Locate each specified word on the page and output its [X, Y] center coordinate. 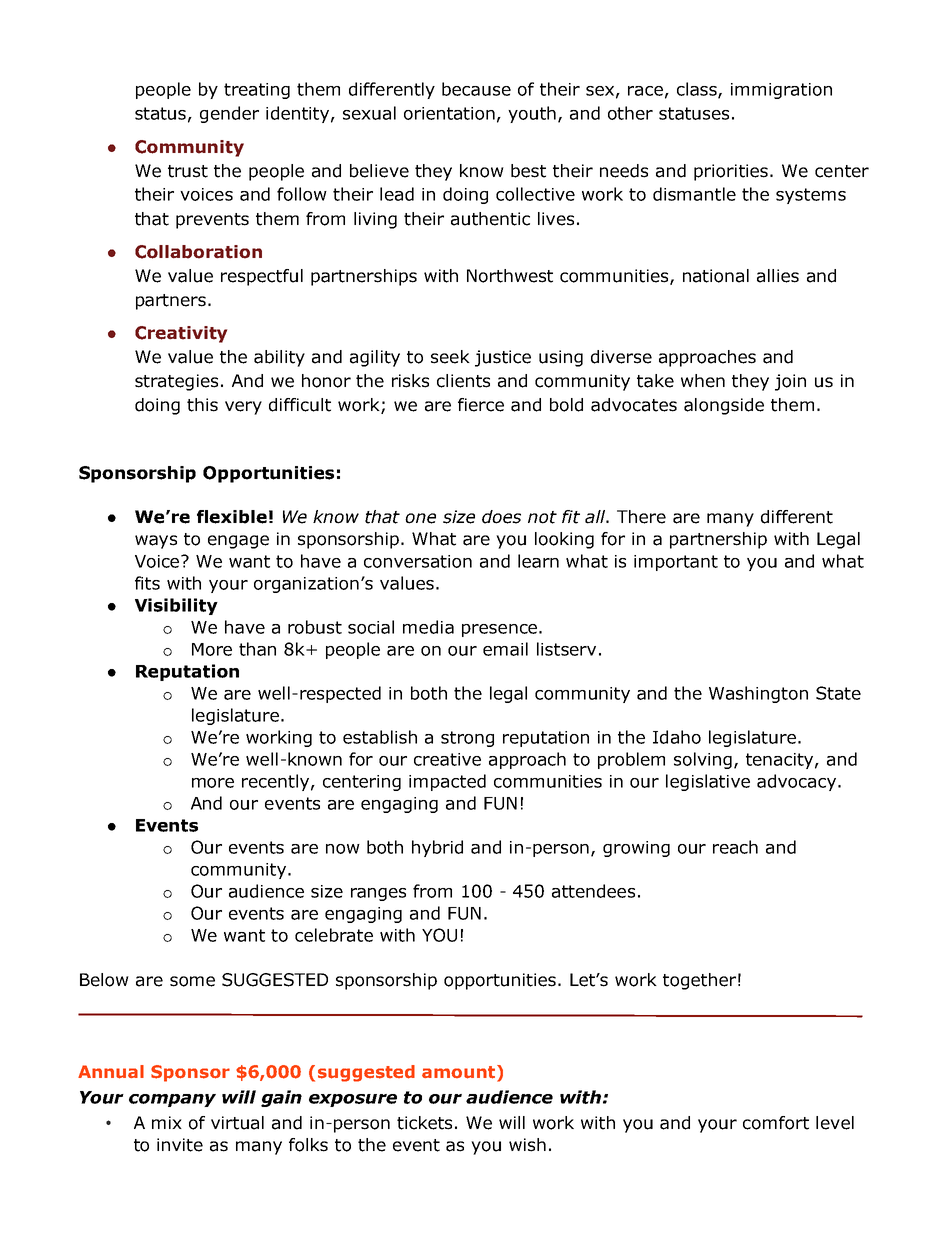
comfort [776, 1123]
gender [229, 114]
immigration [781, 91]
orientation [449, 113]
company [172, 1100]
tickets [424, 1123]
